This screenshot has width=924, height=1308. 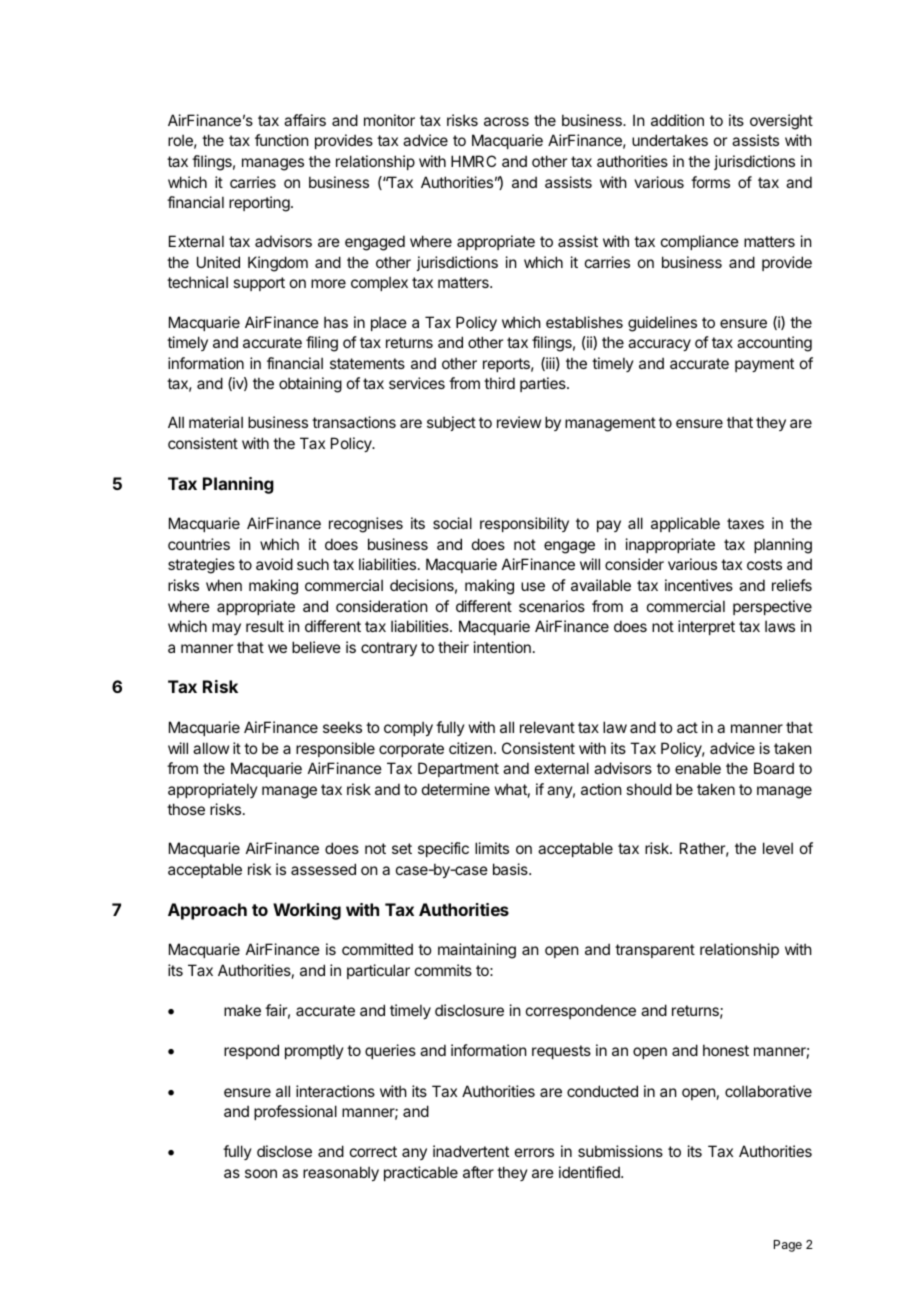 What do you see at coordinates (265, 626) in the screenshot?
I see `result` at bounding box center [265, 626].
